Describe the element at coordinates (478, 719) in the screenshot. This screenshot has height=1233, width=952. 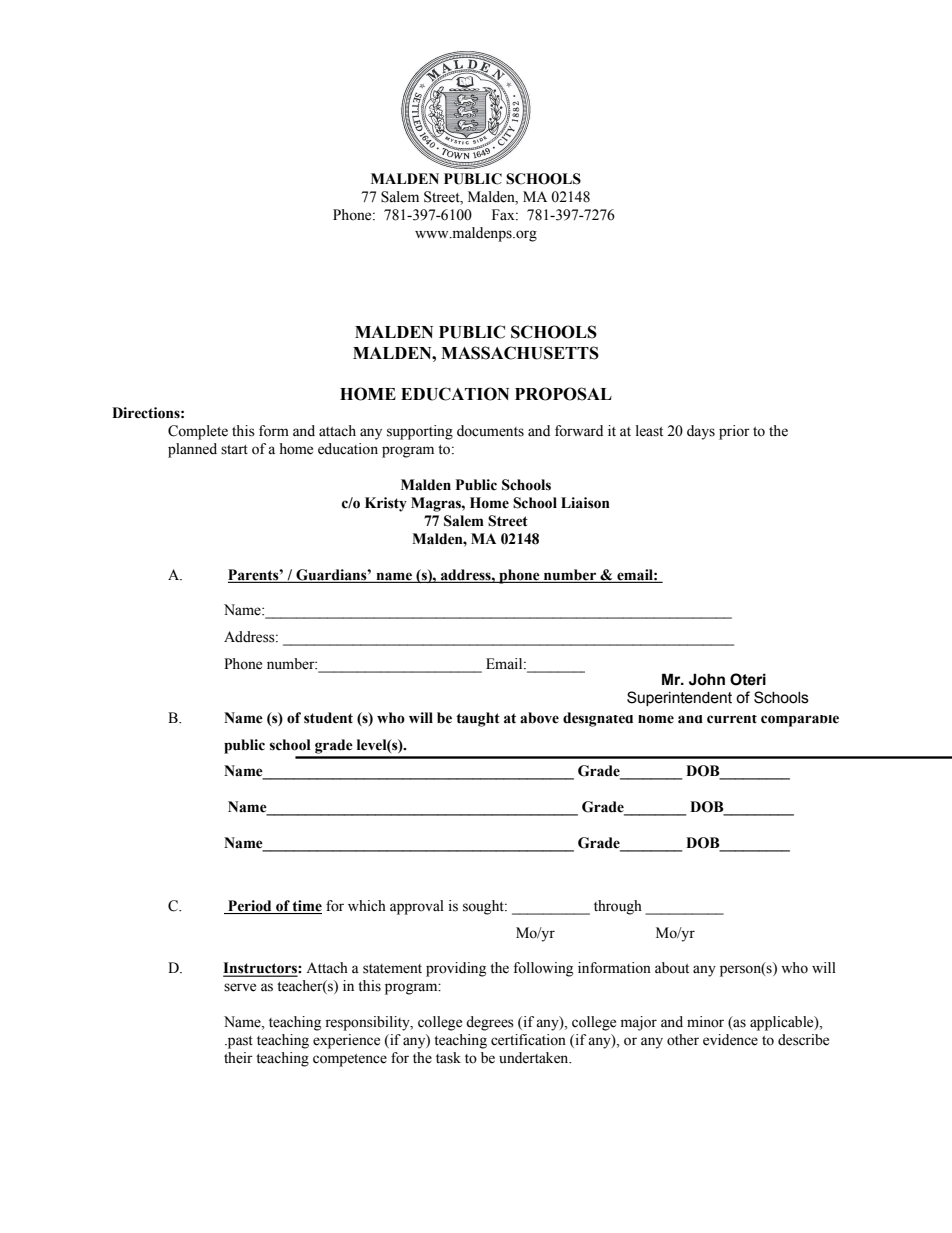
I see `taught` at that location.
